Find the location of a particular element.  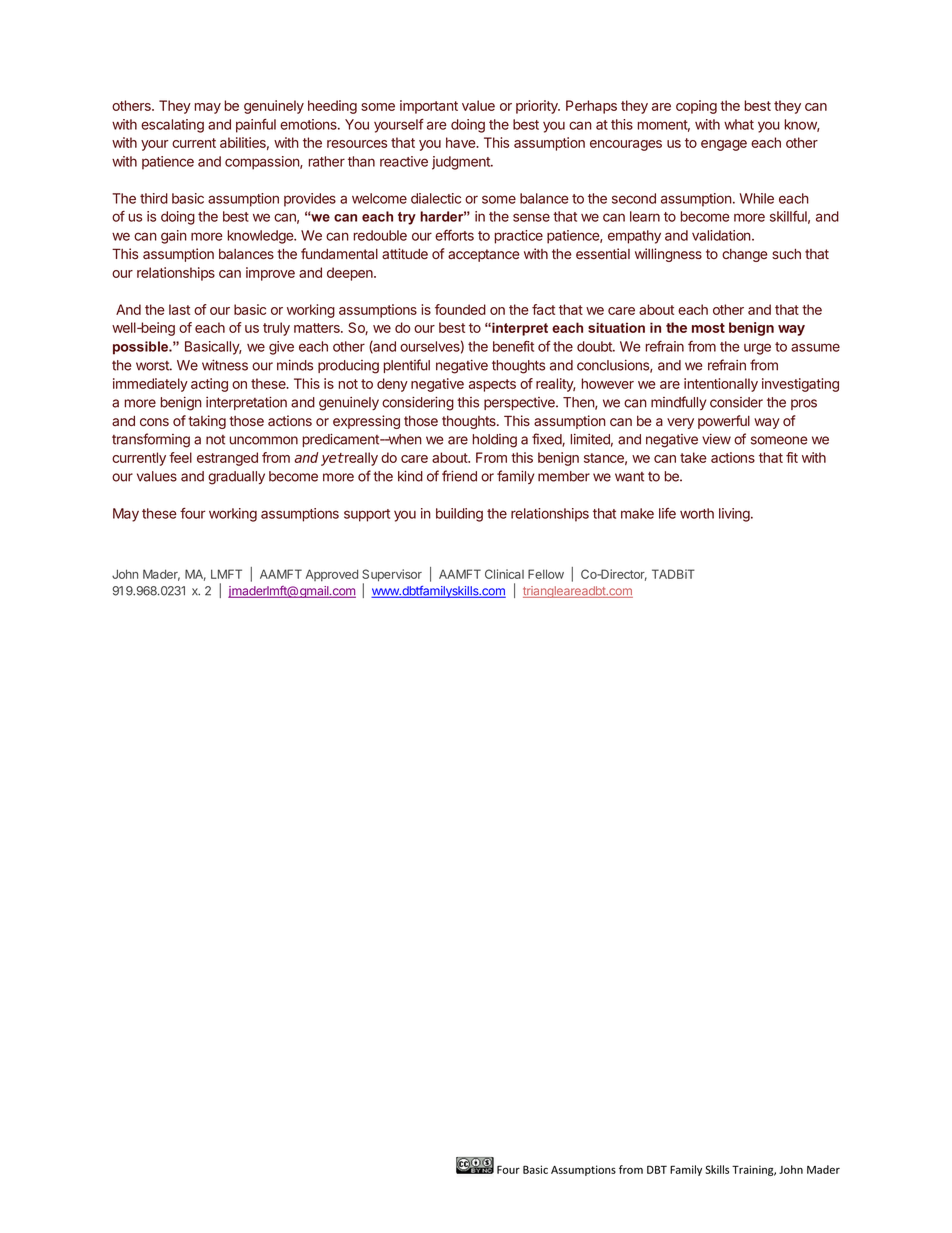

urge is located at coordinates (757, 349).
